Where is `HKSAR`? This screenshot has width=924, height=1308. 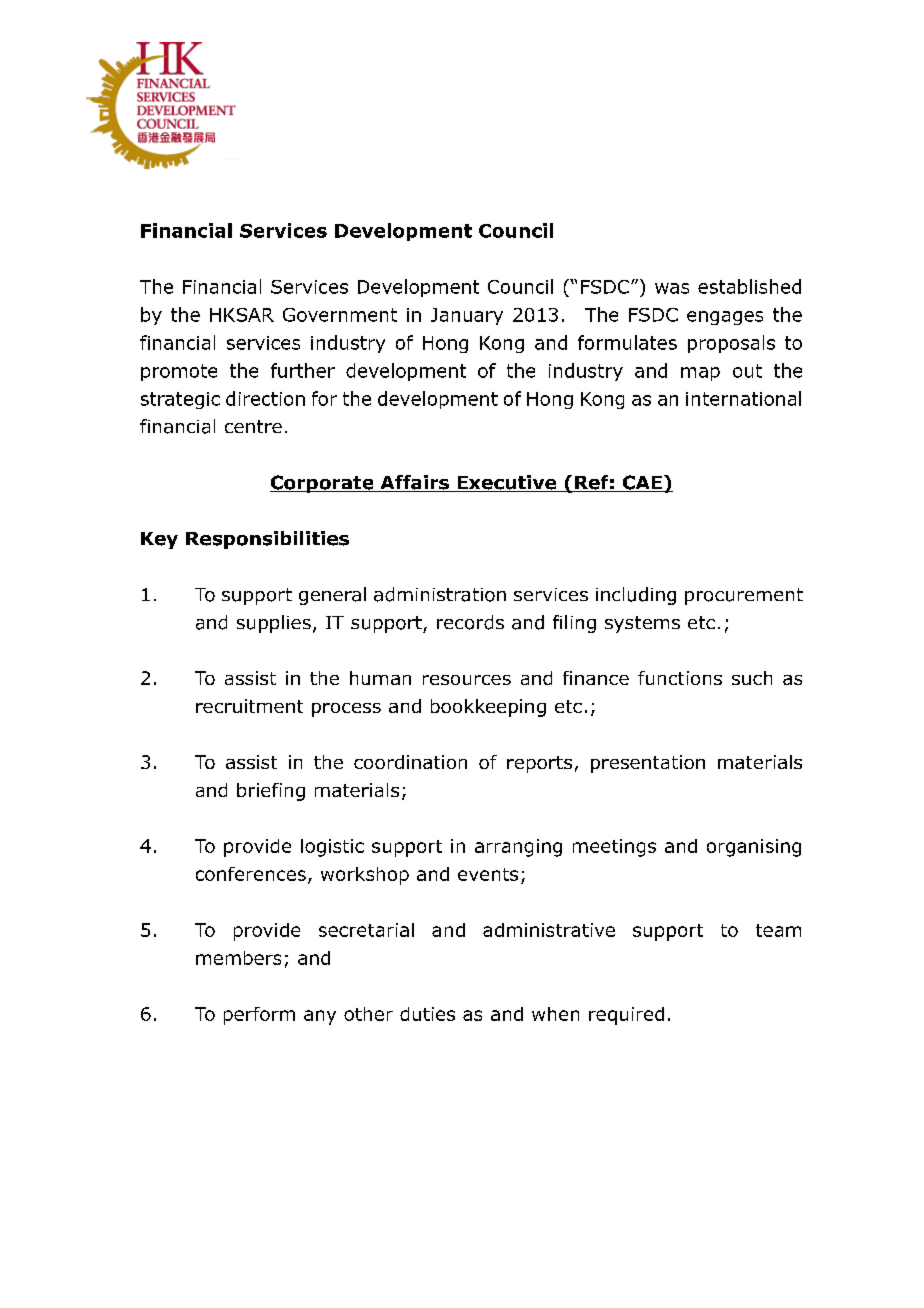
HKSAR is located at coordinates (242, 315).
